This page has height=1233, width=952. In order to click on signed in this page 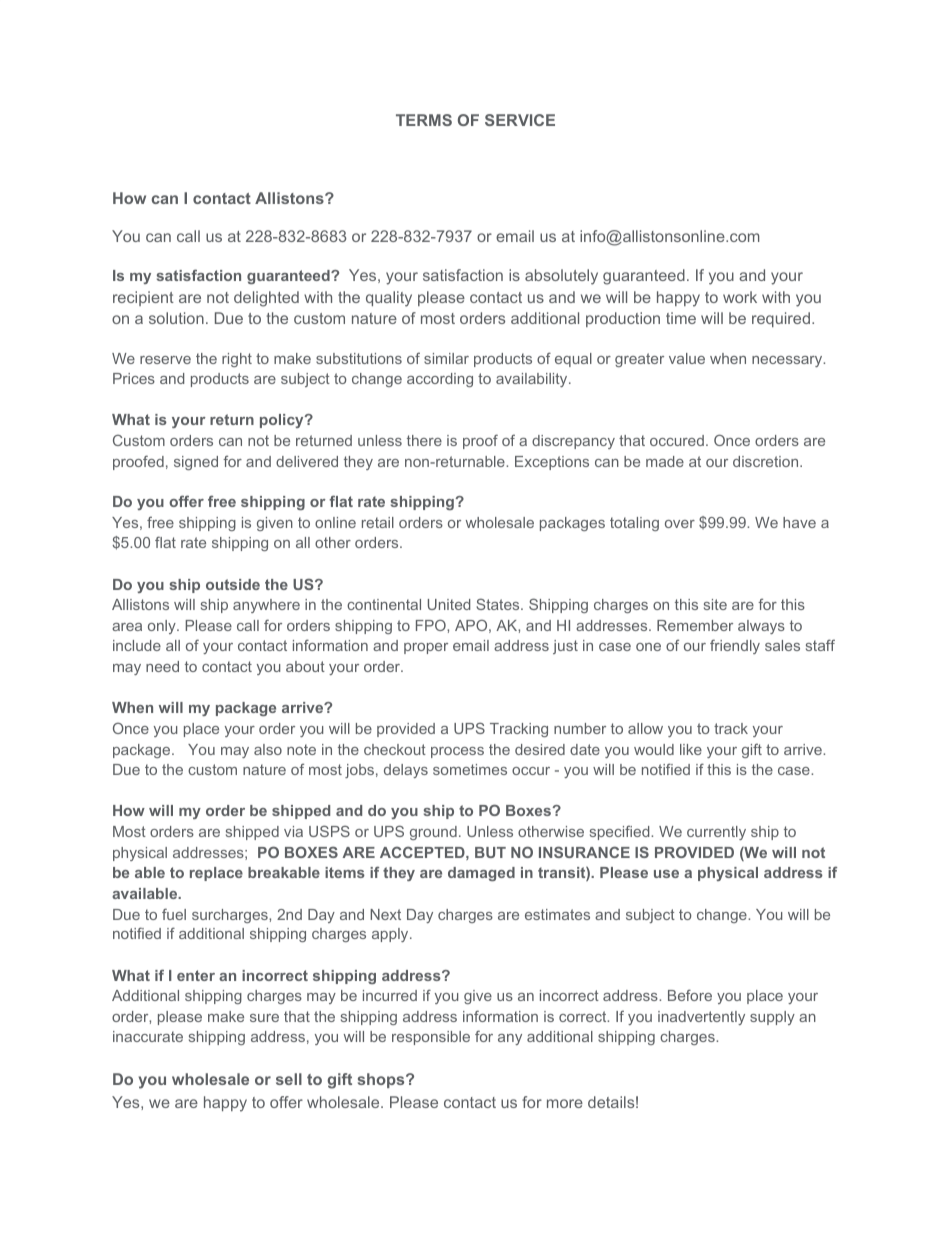, I will do `click(196, 463)`.
